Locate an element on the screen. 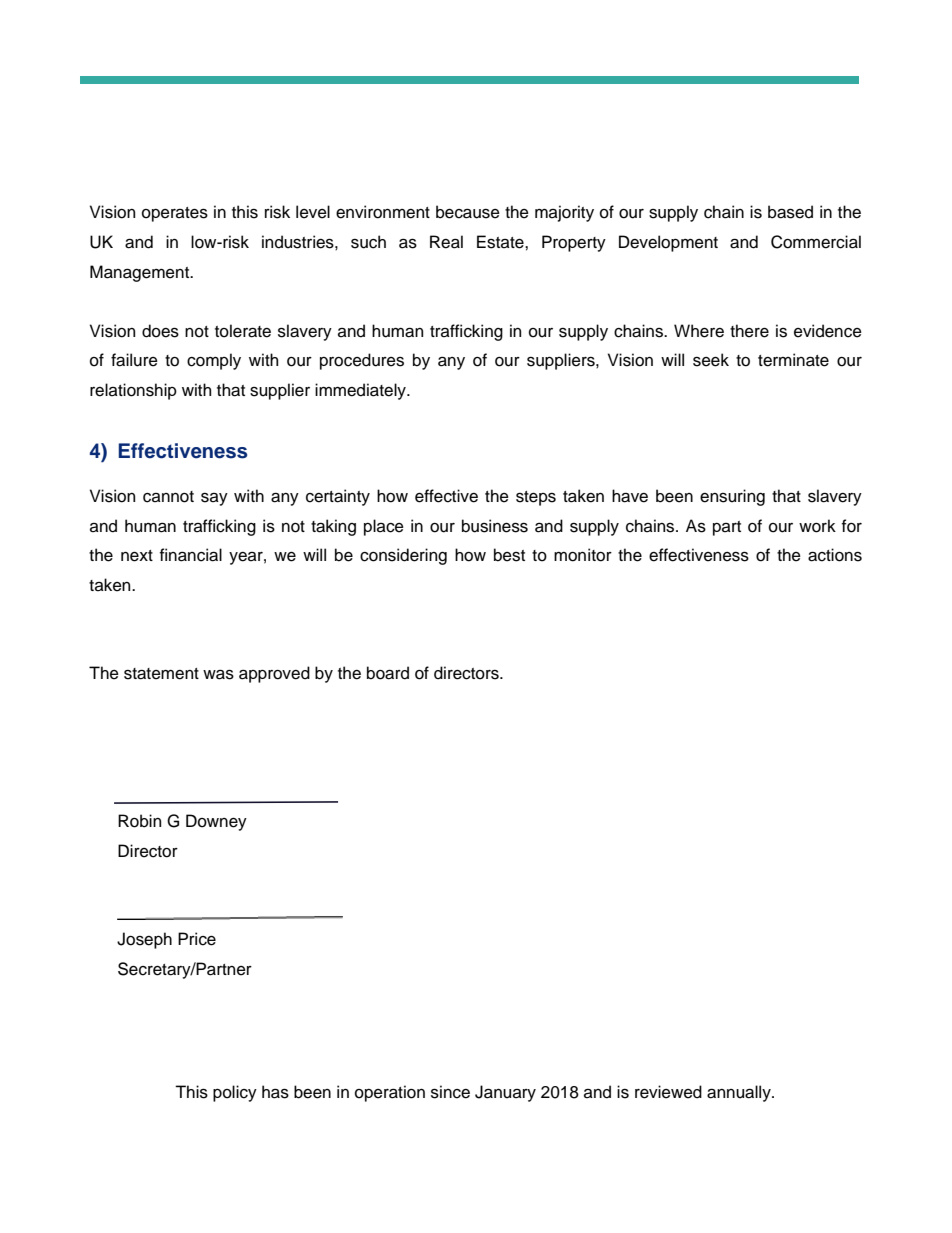 This screenshot has height=1233, width=952. Estate is located at coordinates (501, 242).
